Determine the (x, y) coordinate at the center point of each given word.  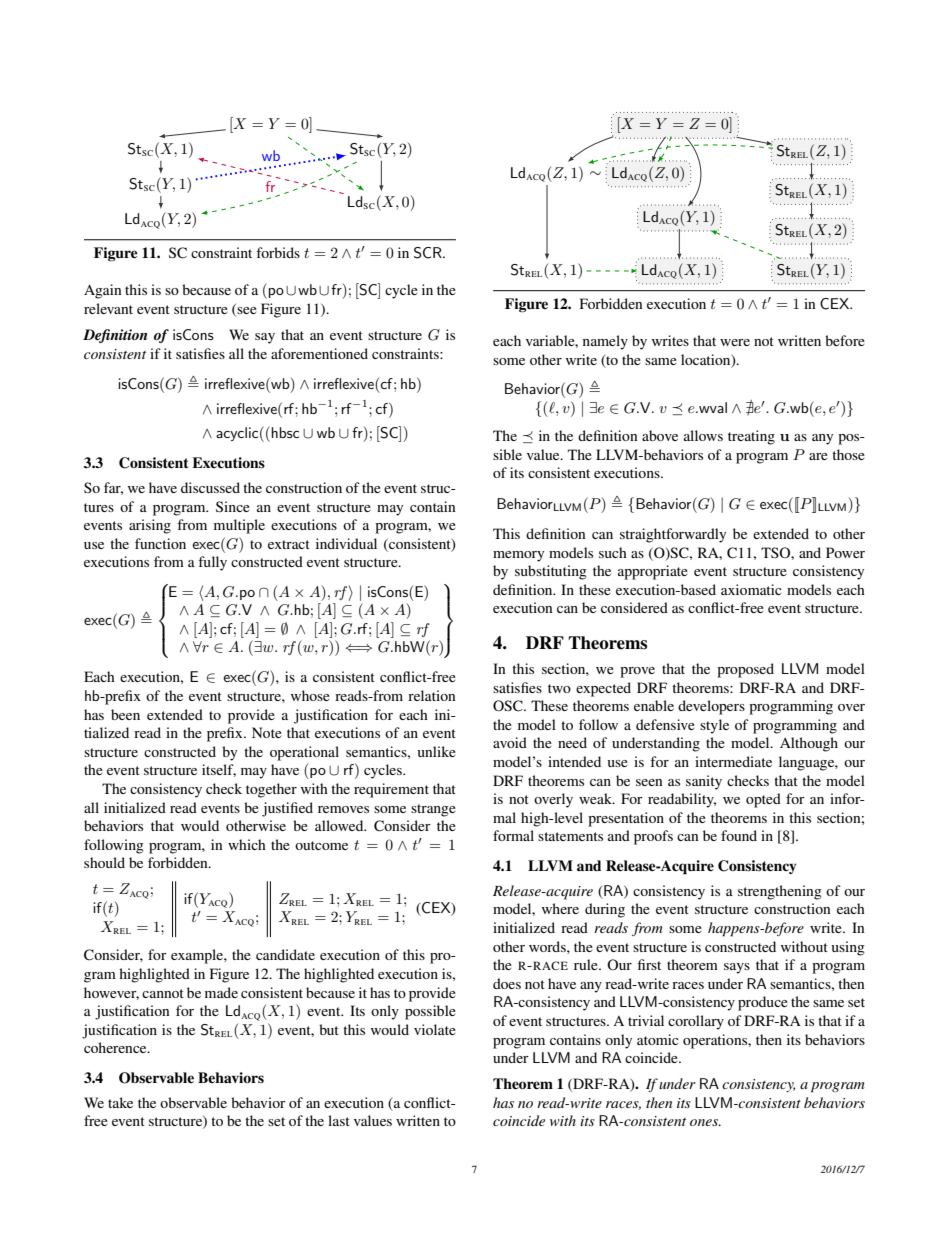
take (120, 1102)
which (247, 844)
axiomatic (751, 589)
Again (103, 291)
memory (518, 556)
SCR (429, 253)
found (739, 835)
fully (212, 563)
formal (513, 835)
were (735, 342)
